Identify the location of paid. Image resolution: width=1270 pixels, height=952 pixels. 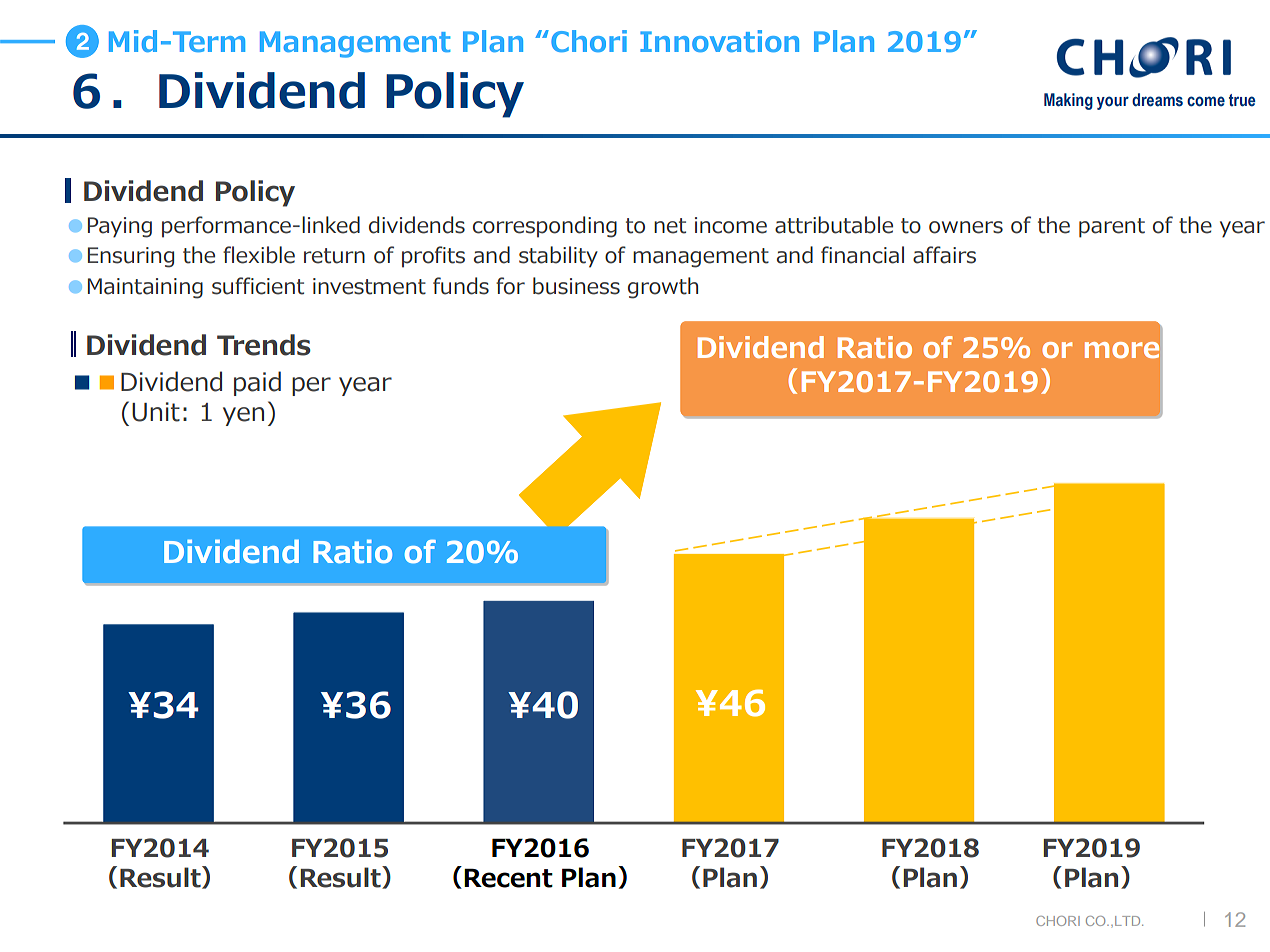
(257, 383).
